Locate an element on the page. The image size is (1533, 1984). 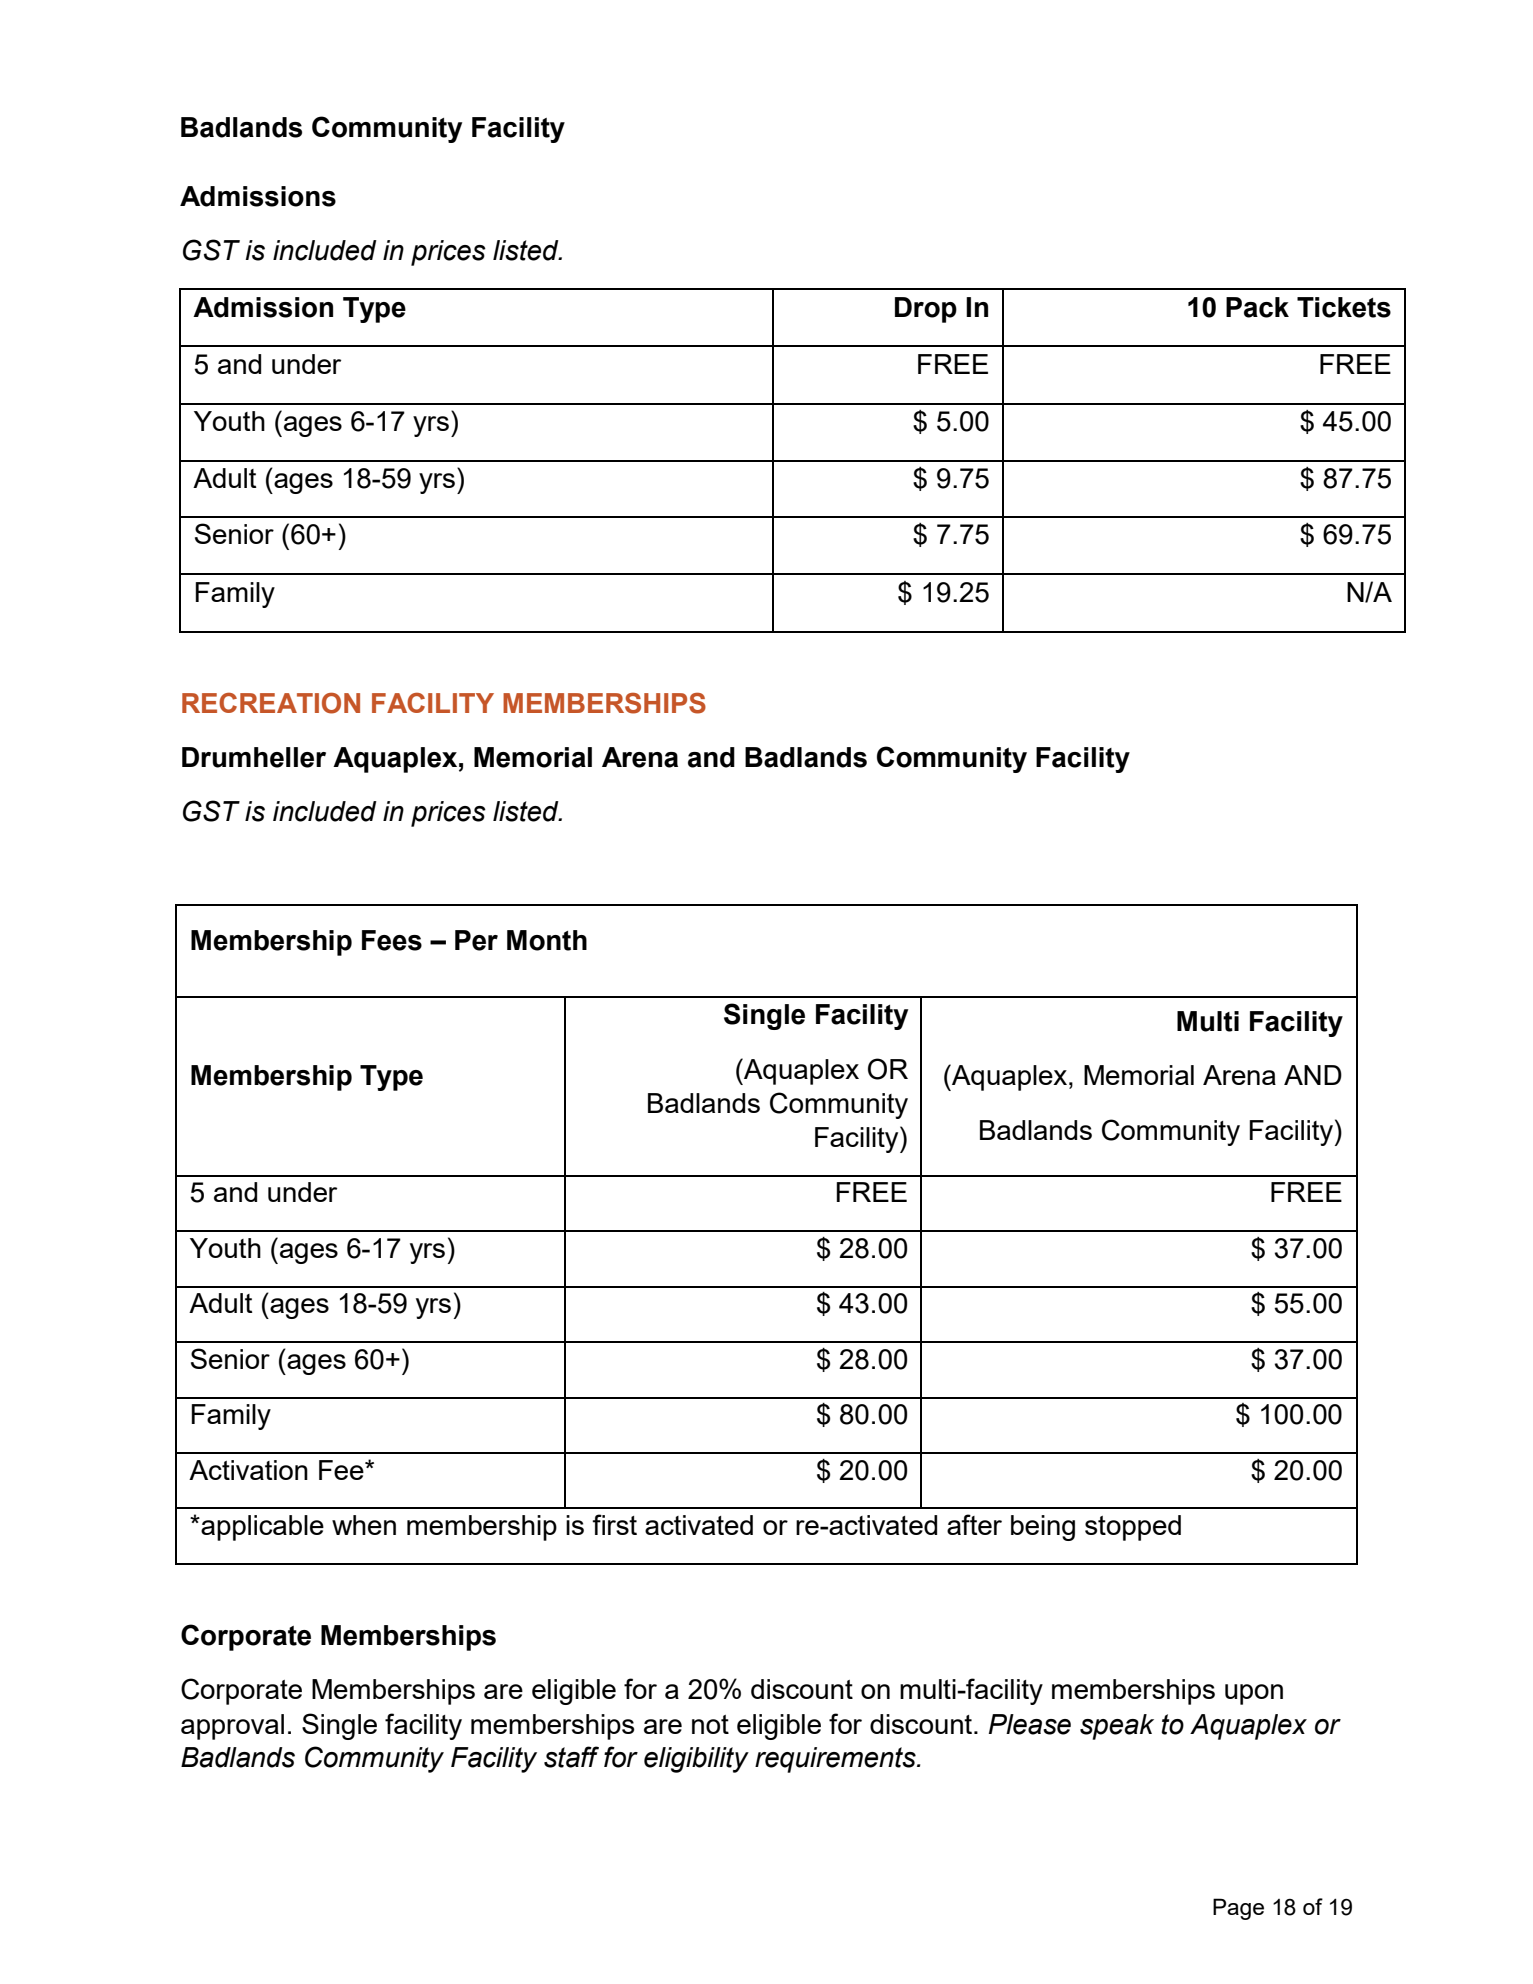
first is located at coordinates (614, 1524).
